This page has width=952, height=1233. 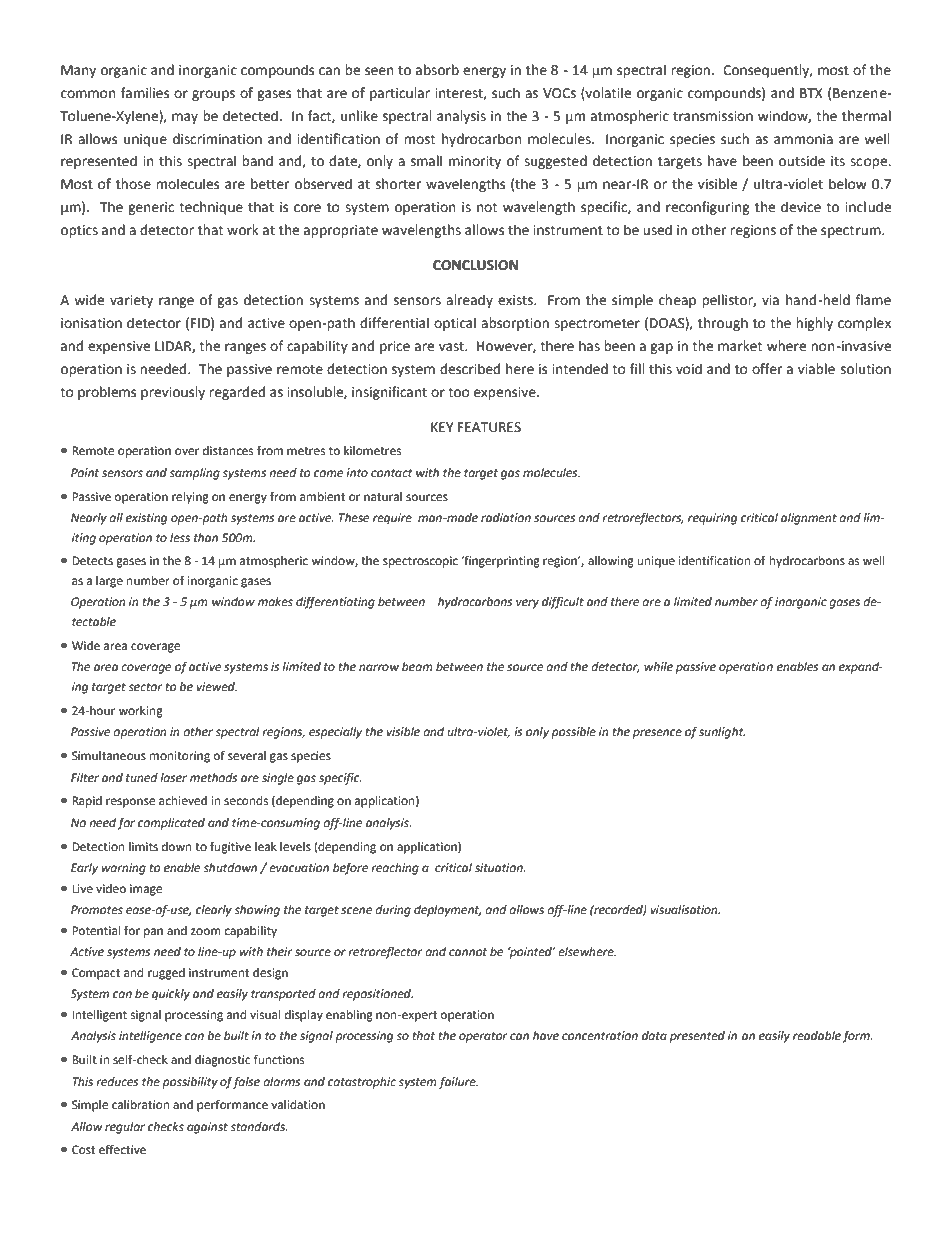 I want to click on families, so click(x=145, y=93).
